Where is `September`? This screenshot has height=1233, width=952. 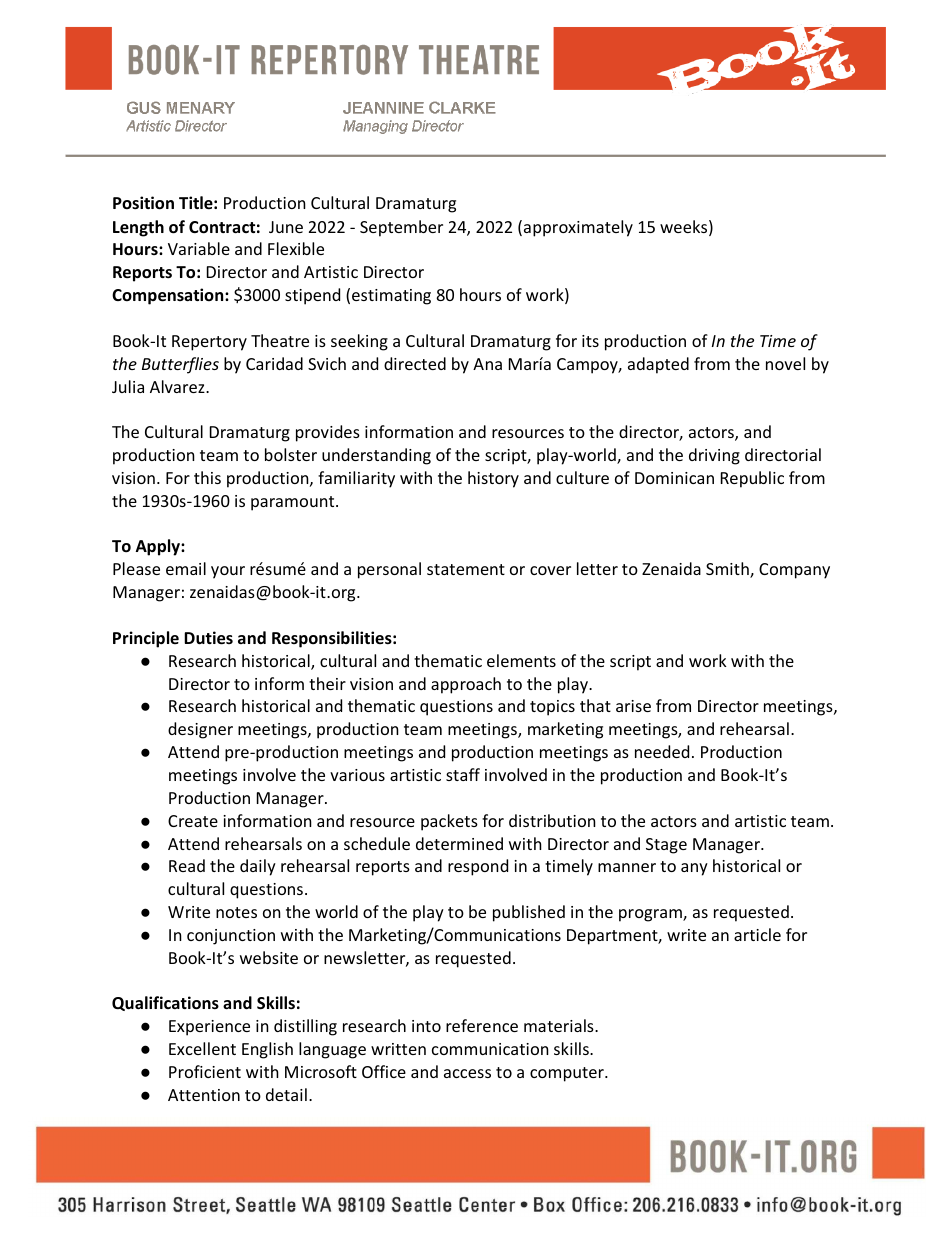 September is located at coordinates (401, 228).
